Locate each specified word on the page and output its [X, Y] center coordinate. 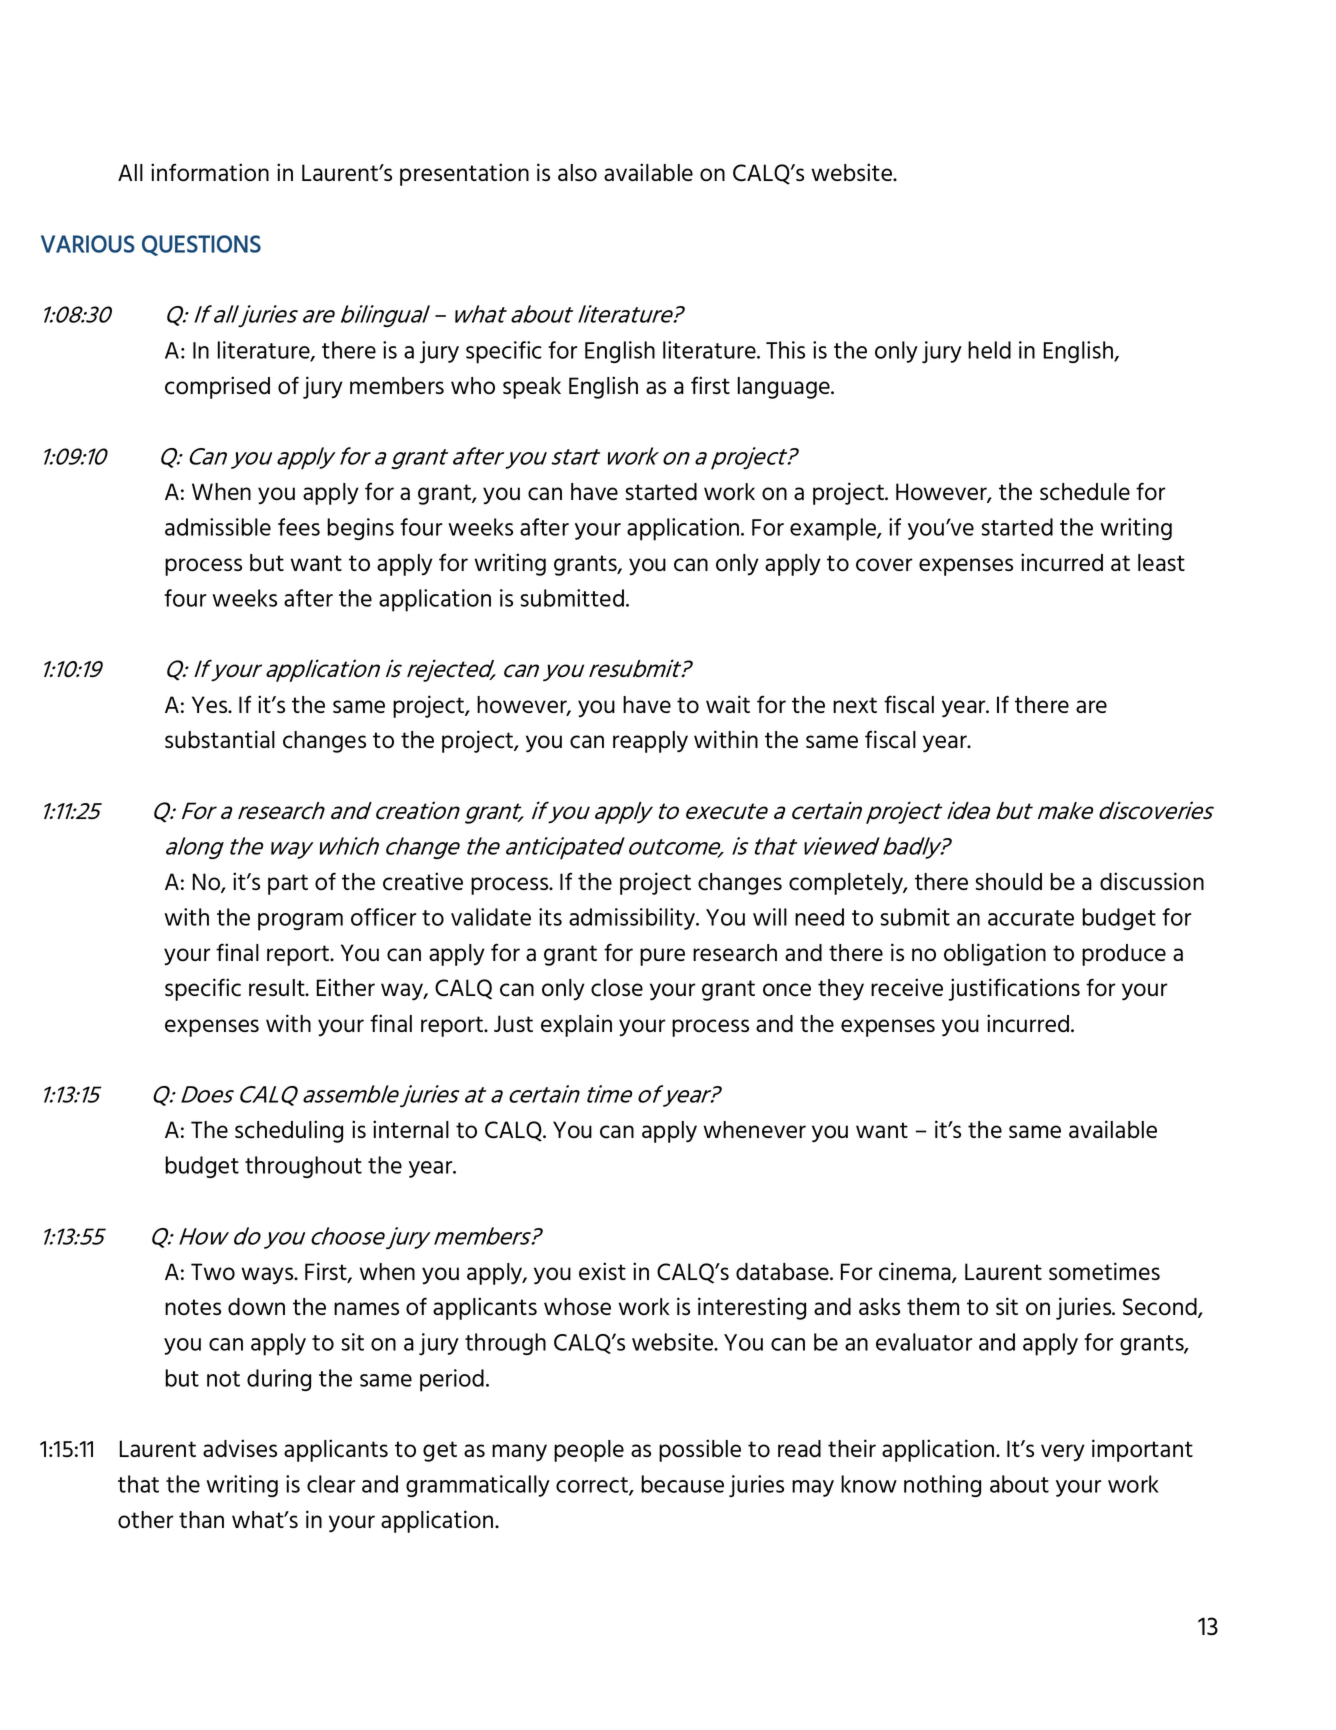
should [1009, 882]
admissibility [633, 919]
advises [240, 1448]
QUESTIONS [201, 245]
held [989, 350]
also [577, 173]
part [288, 884]
